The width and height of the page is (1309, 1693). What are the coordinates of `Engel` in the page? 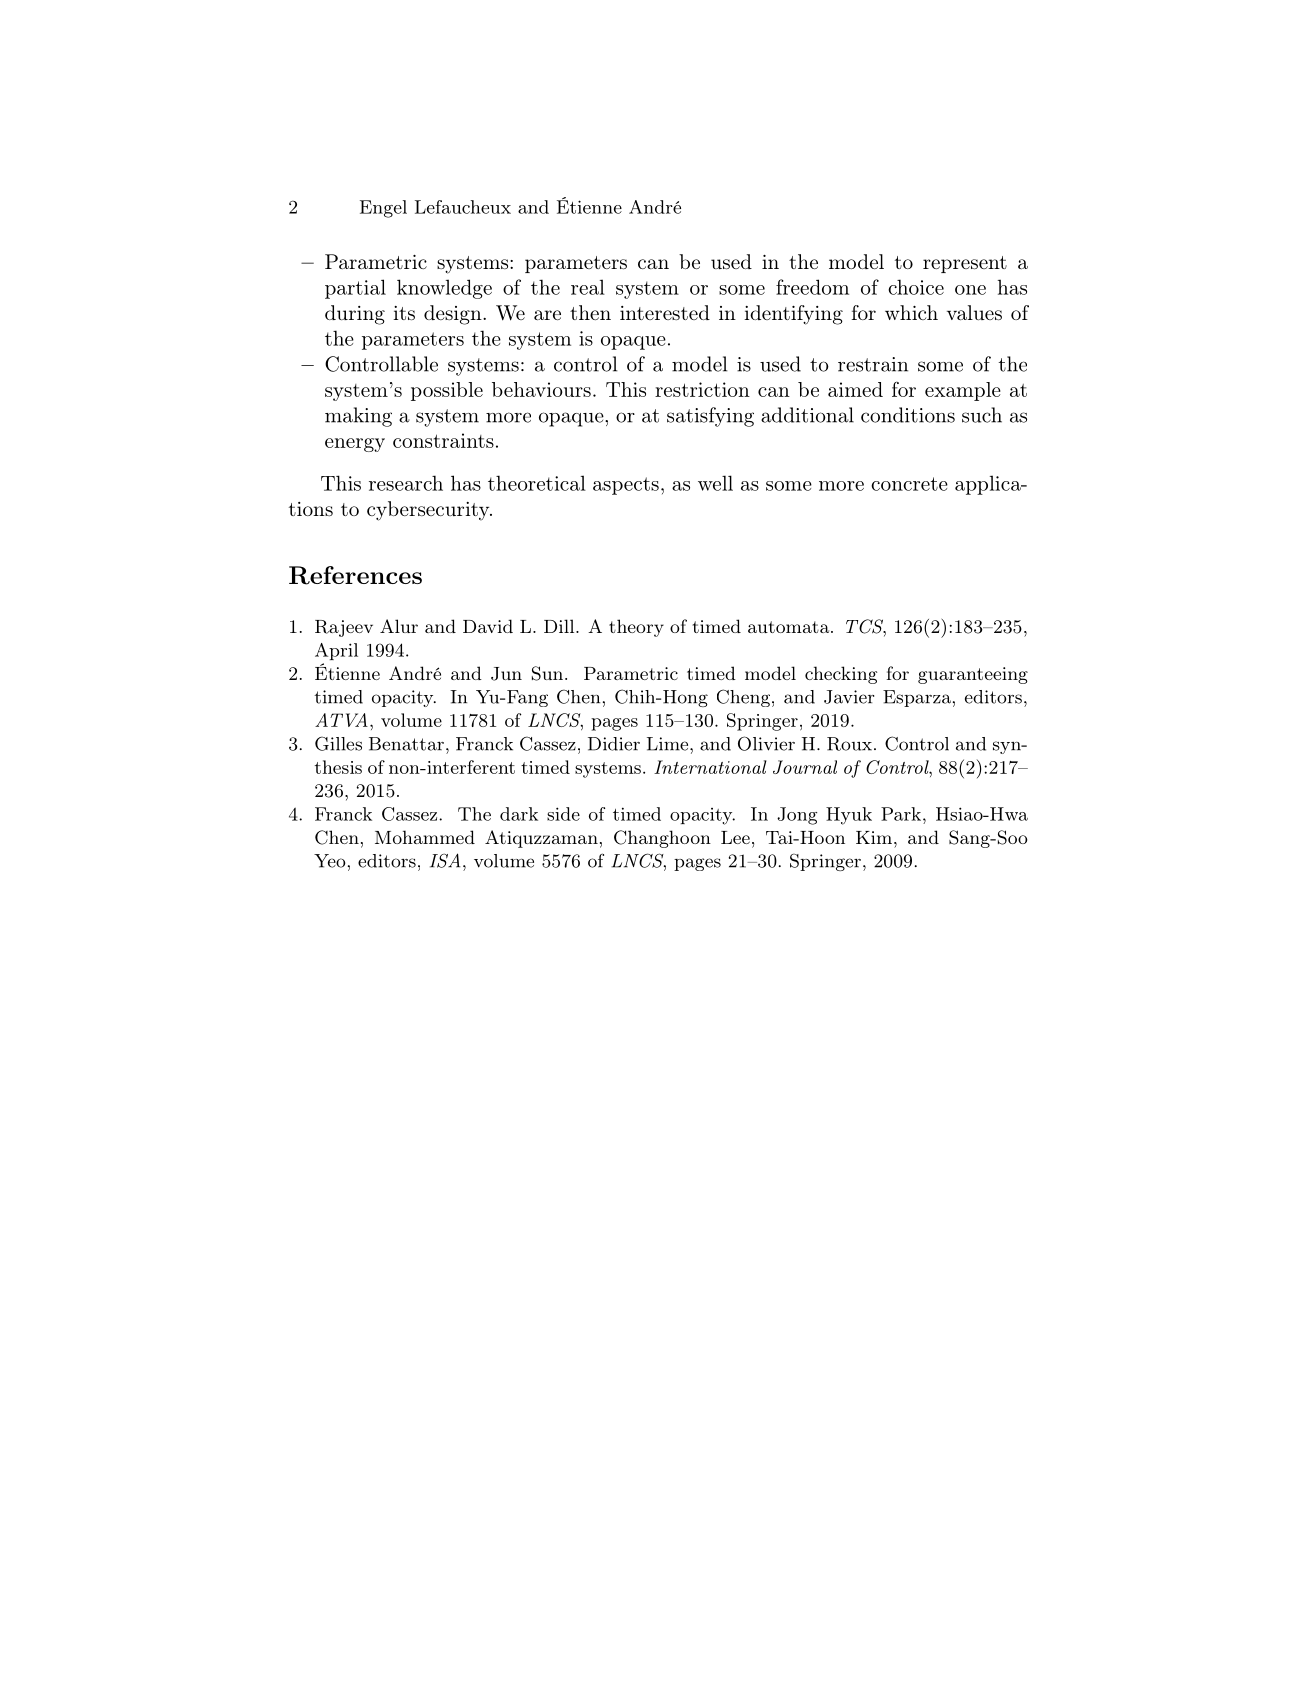 It's located at (383, 209).
